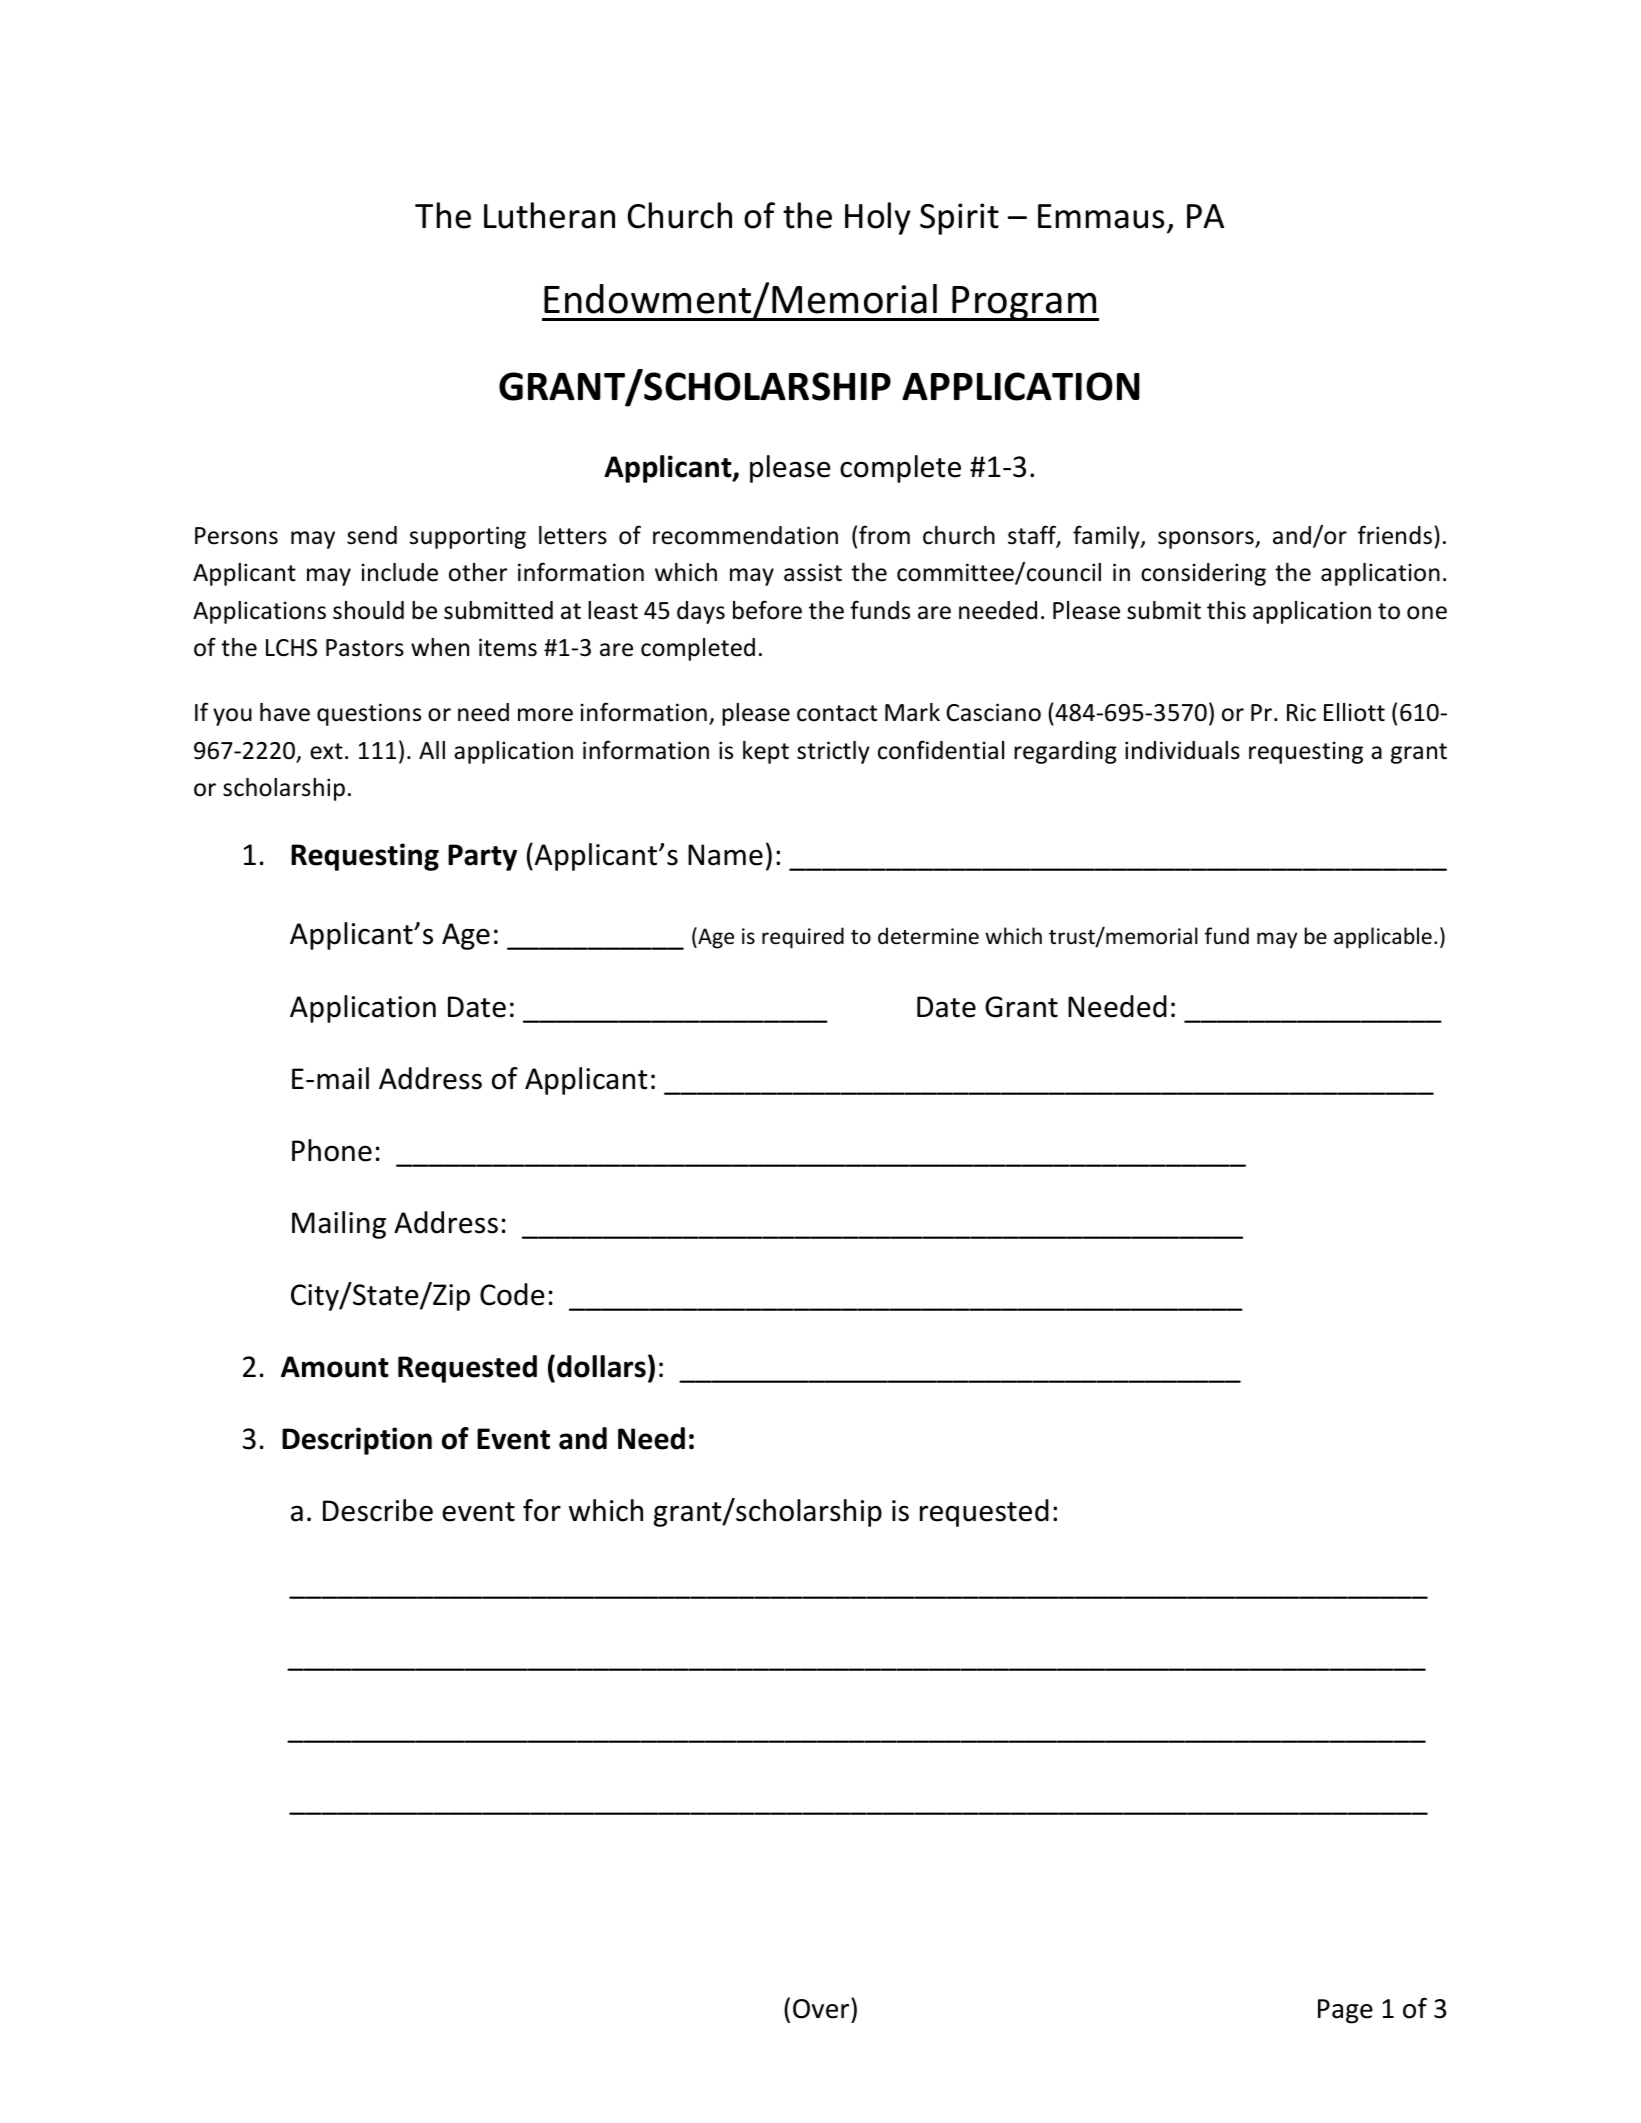 The image size is (1641, 2123). Describe the element at coordinates (878, 218) in the screenshot. I see `Holy` at that location.
